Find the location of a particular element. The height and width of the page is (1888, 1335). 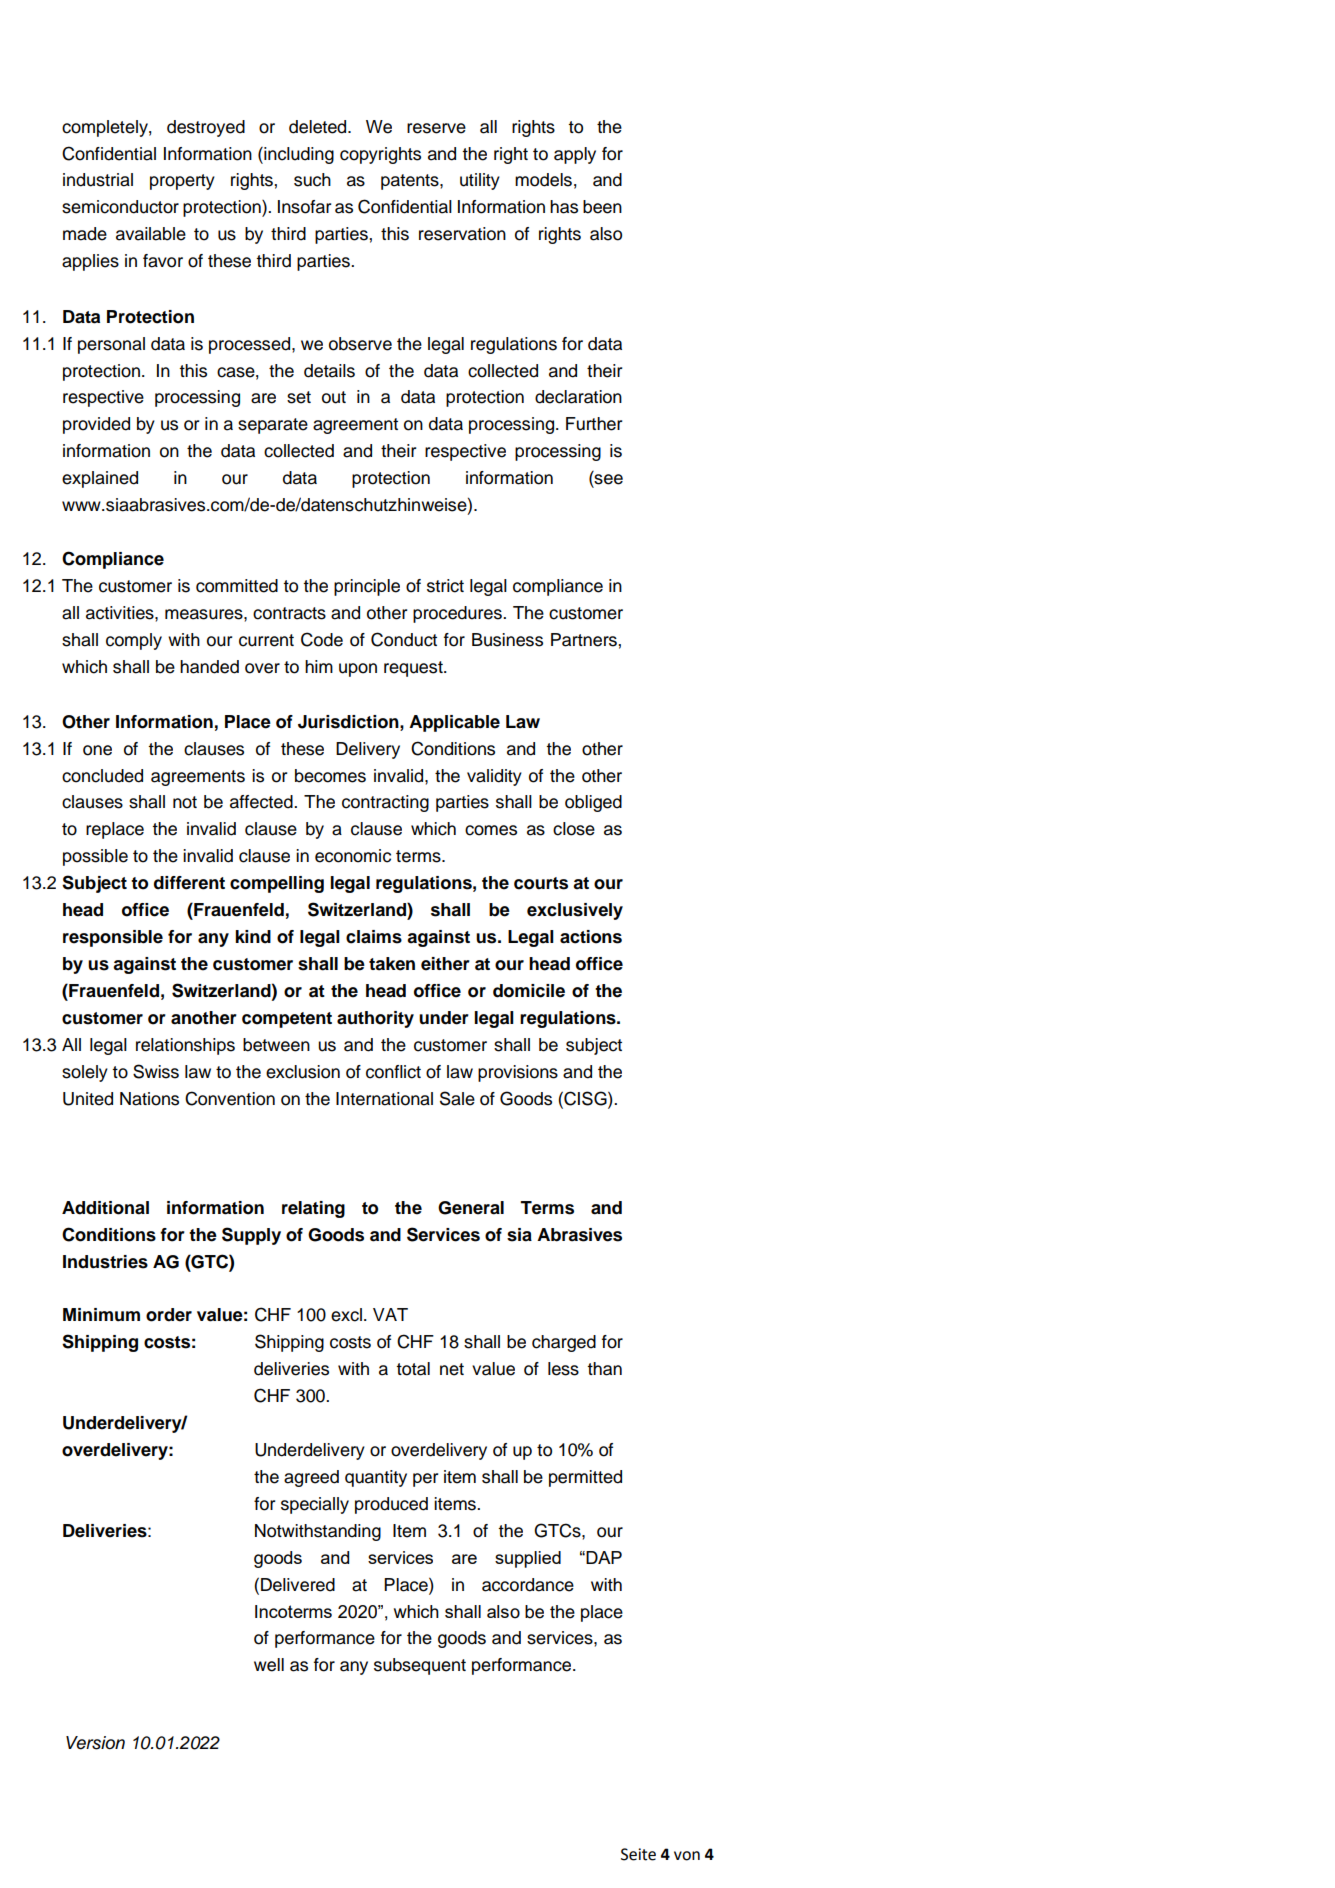

obliged is located at coordinates (593, 803).
